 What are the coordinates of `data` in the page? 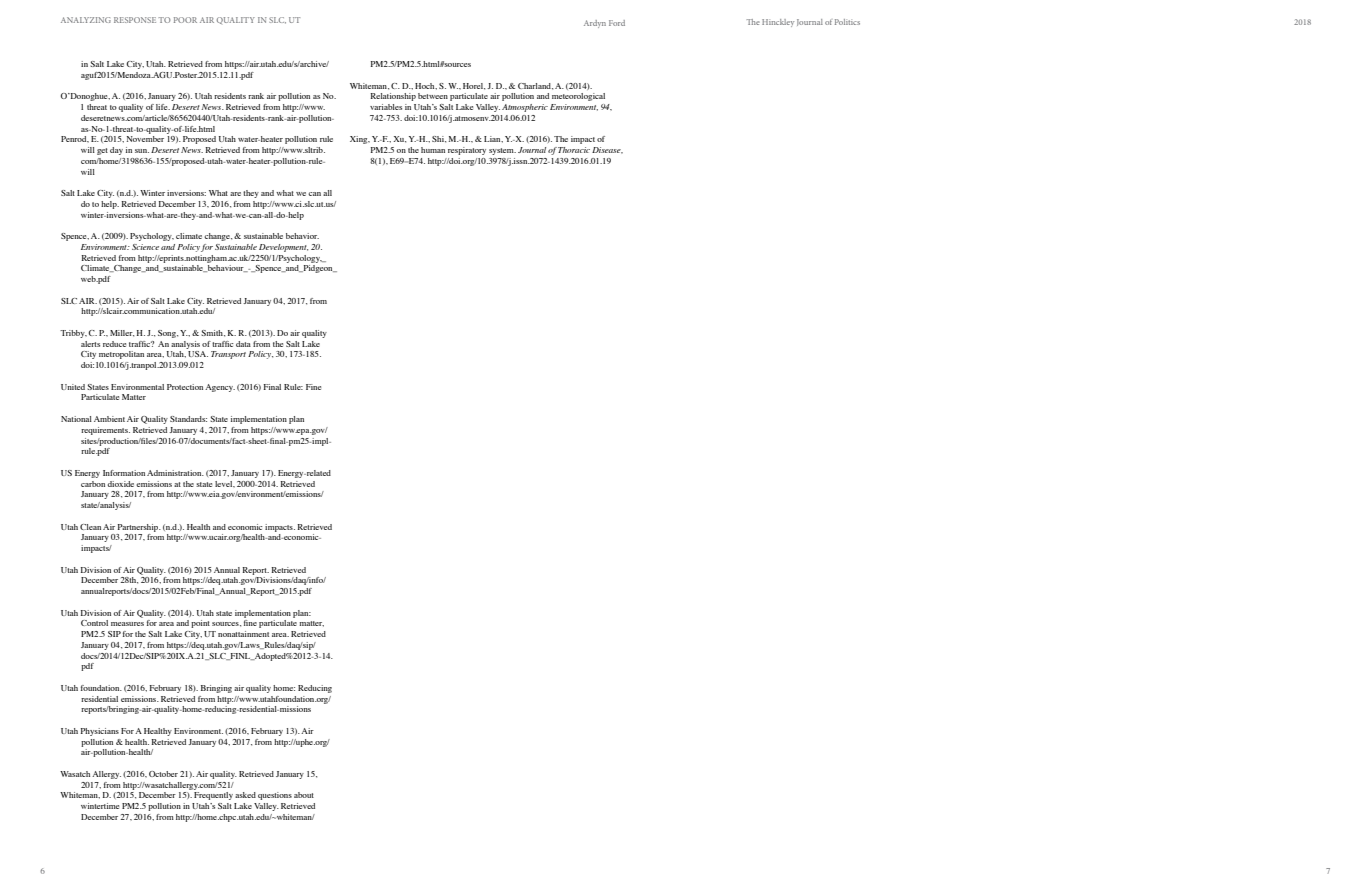 It's located at (243, 344).
